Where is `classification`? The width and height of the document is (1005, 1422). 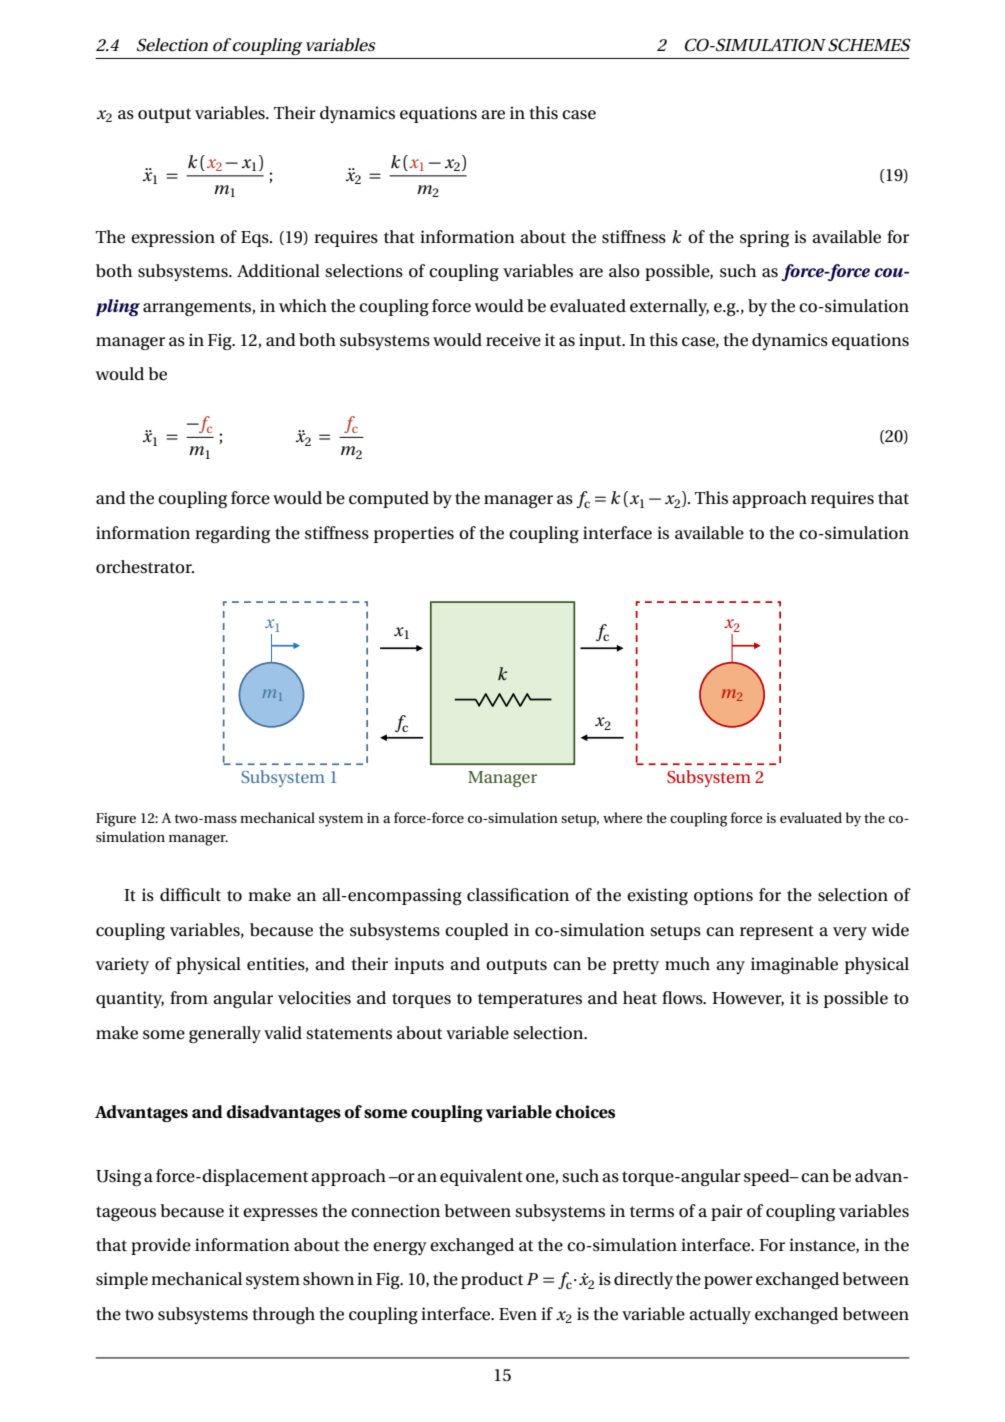
classification is located at coordinates (518, 895).
